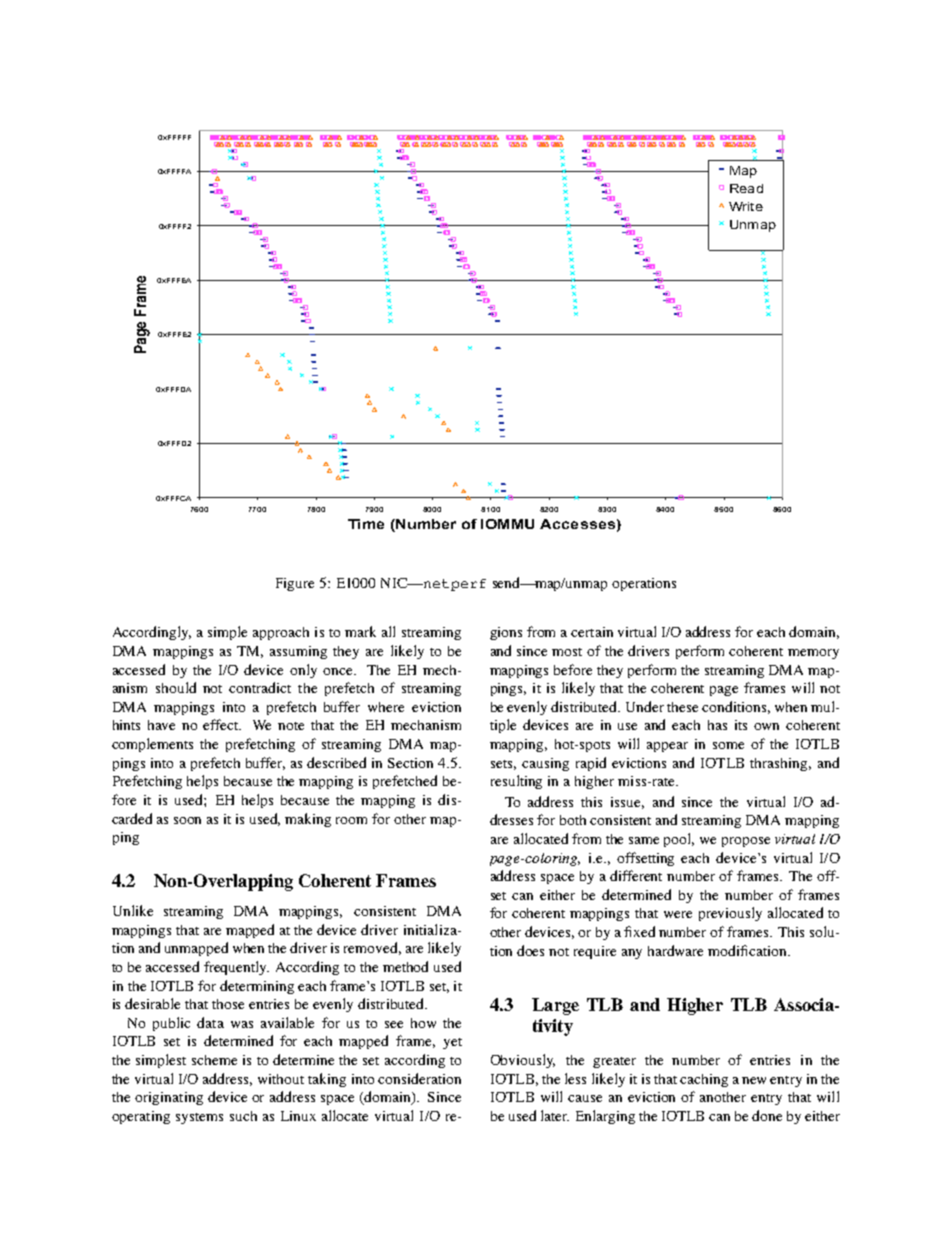  Describe the element at coordinates (813, 654) in the screenshot. I see `memory` at that location.
